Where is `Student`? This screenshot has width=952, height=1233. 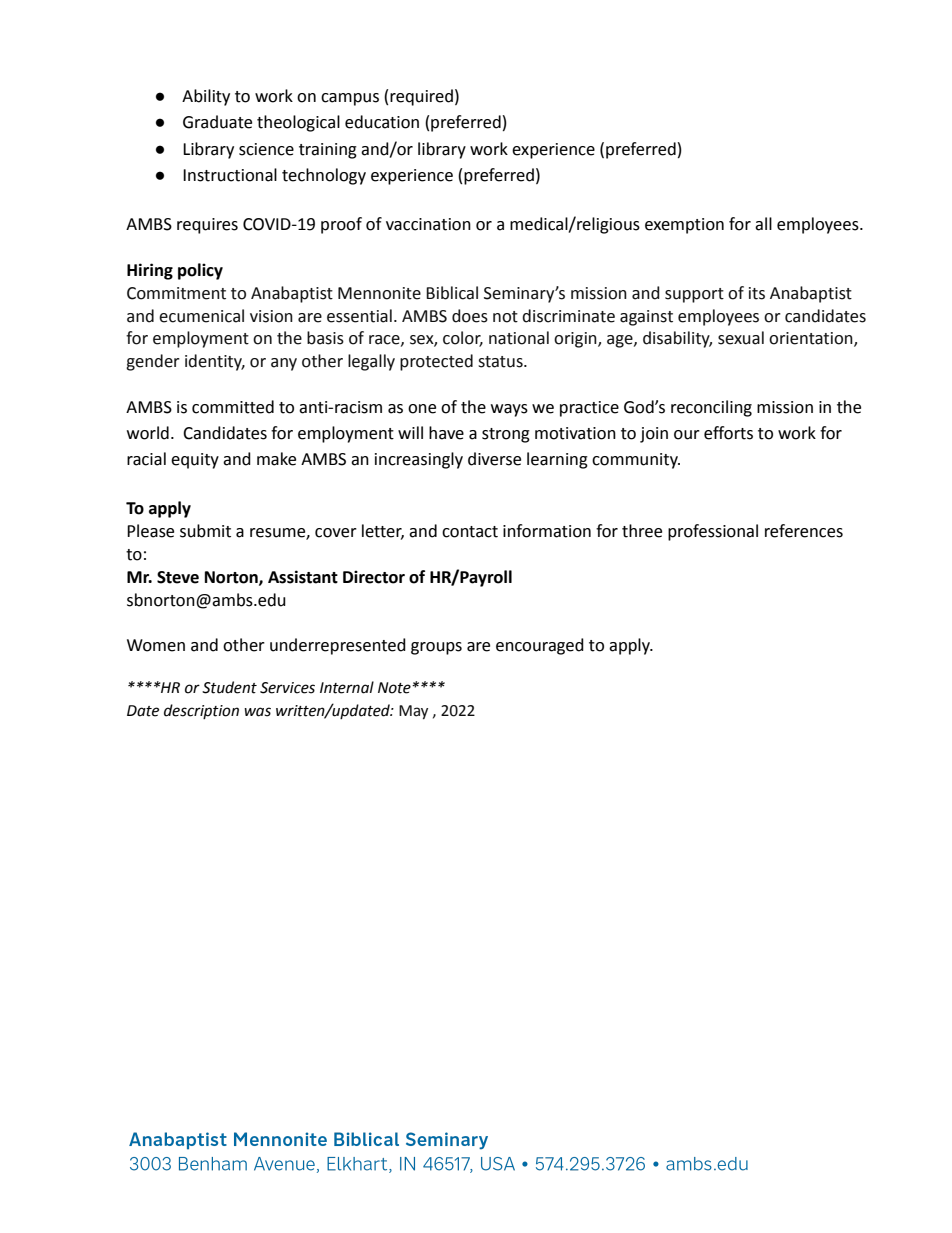
Student is located at coordinates (229, 687).
